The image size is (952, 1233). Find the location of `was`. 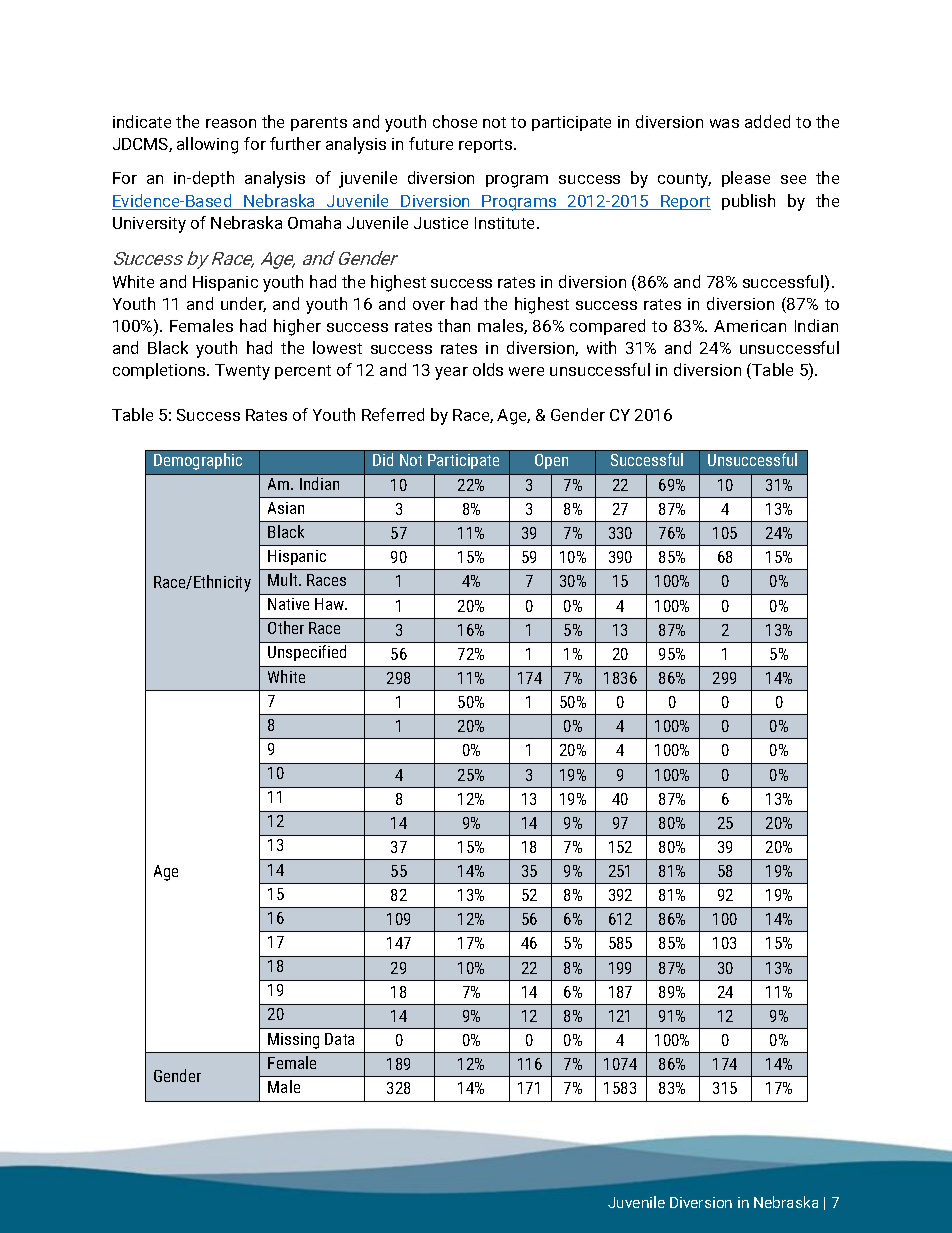

was is located at coordinates (724, 123).
